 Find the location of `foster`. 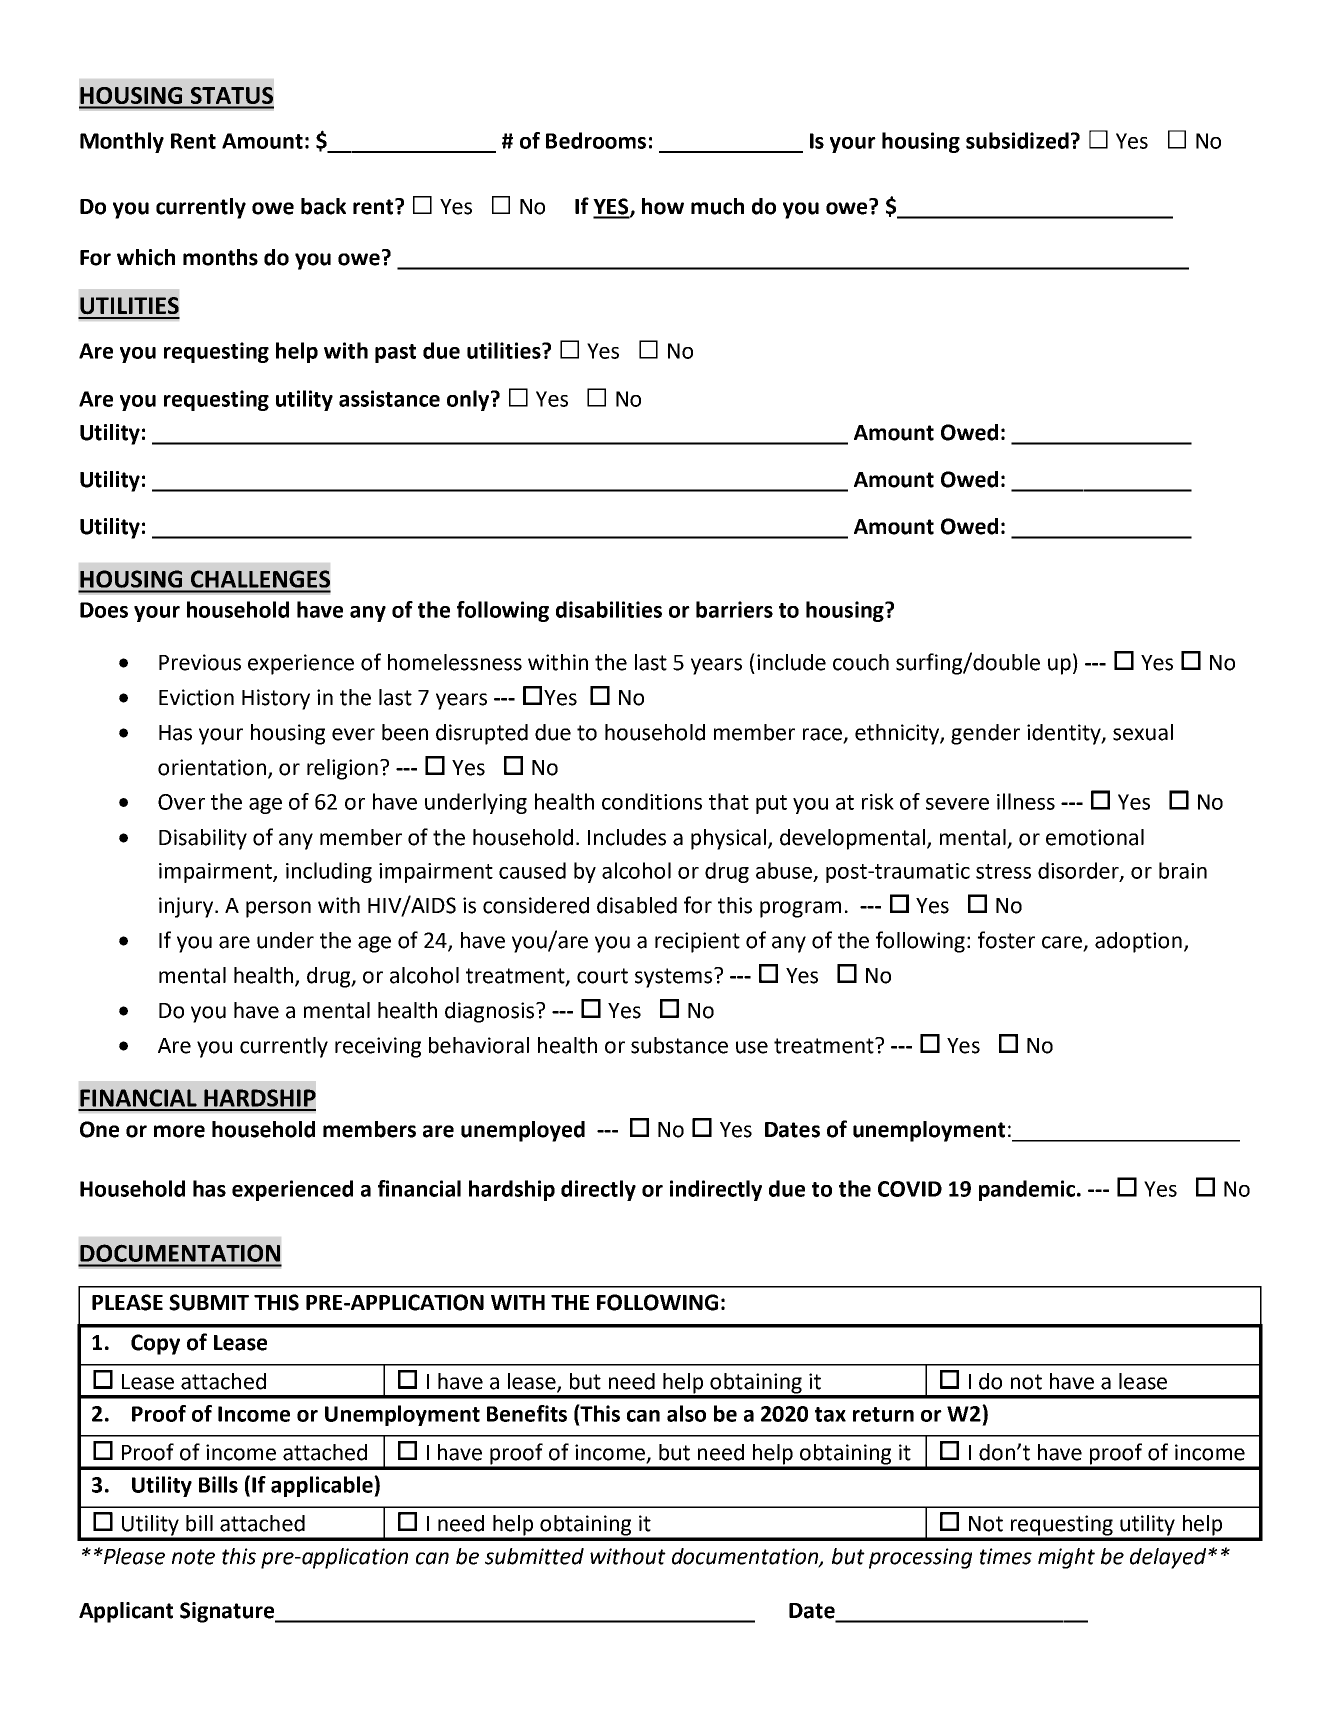

foster is located at coordinates (1006, 940).
